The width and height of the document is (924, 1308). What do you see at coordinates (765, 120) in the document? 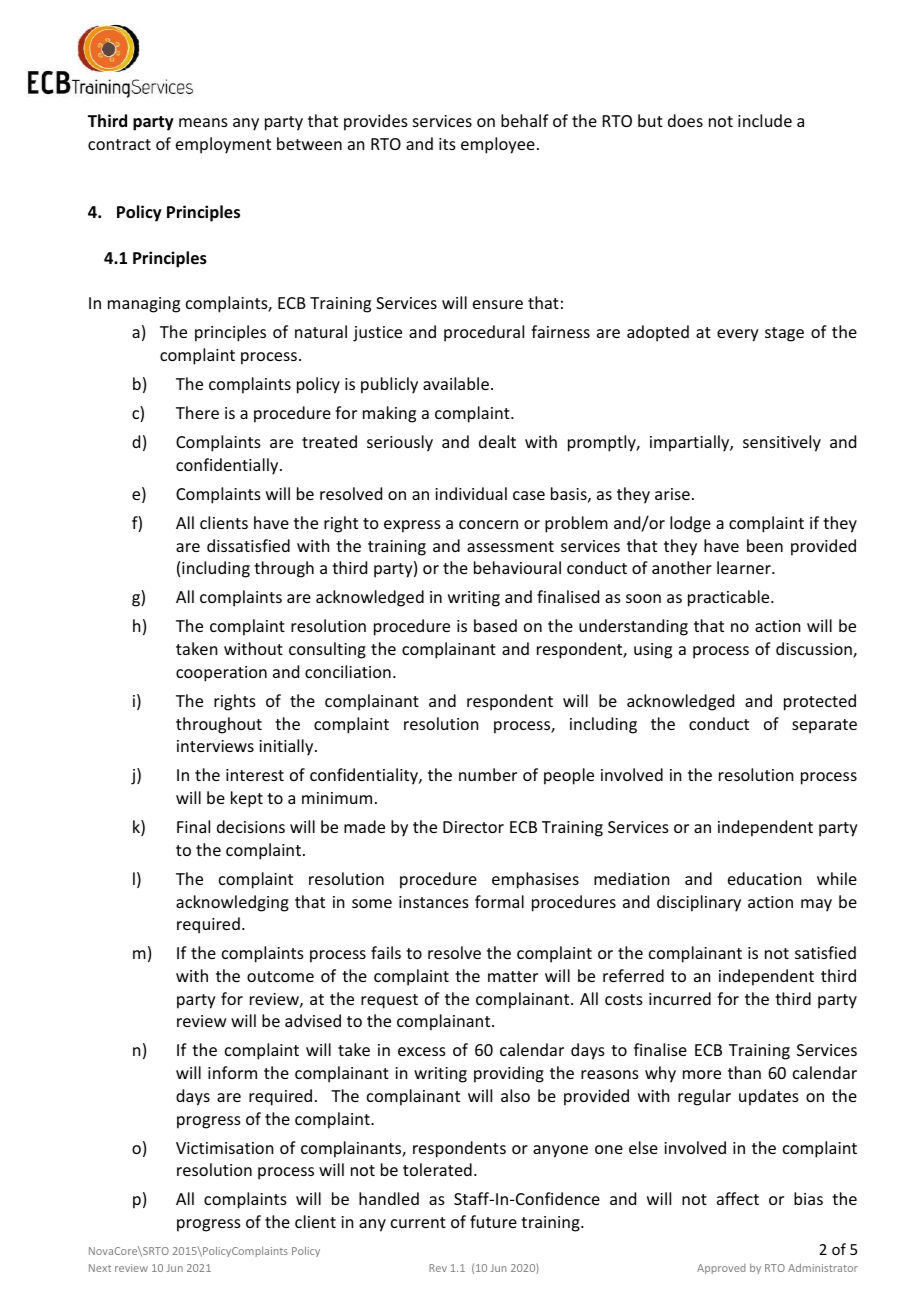
I see `include` at bounding box center [765, 120].
